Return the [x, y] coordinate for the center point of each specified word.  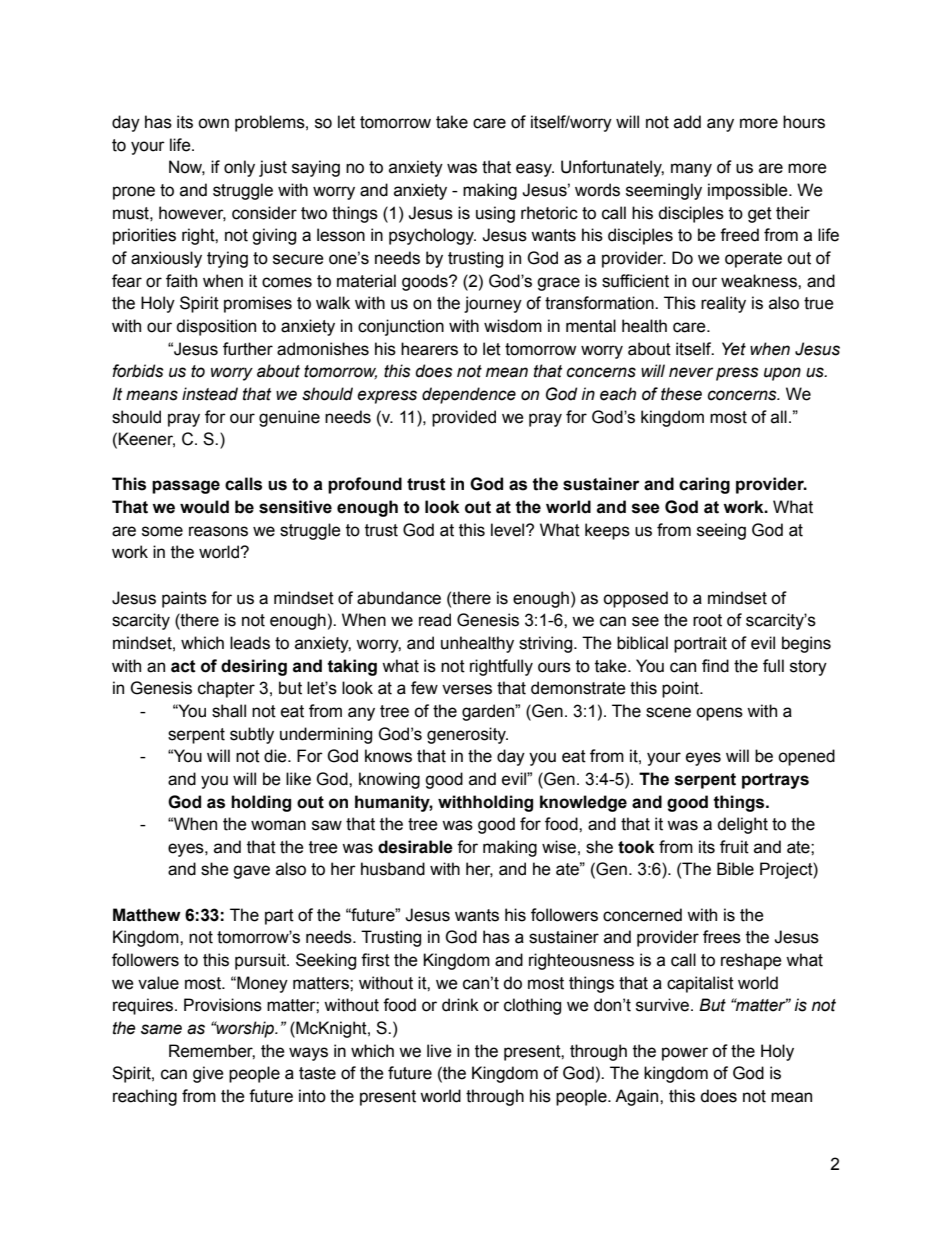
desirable [415, 847]
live [439, 1051]
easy [535, 170]
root [707, 620]
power [685, 1054]
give [208, 1074]
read [435, 620]
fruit [734, 847]
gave [251, 872]
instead [210, 394]
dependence [469, 395]
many [691, 170]
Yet [734, 349]
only [239, 168]
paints [184, 599]
